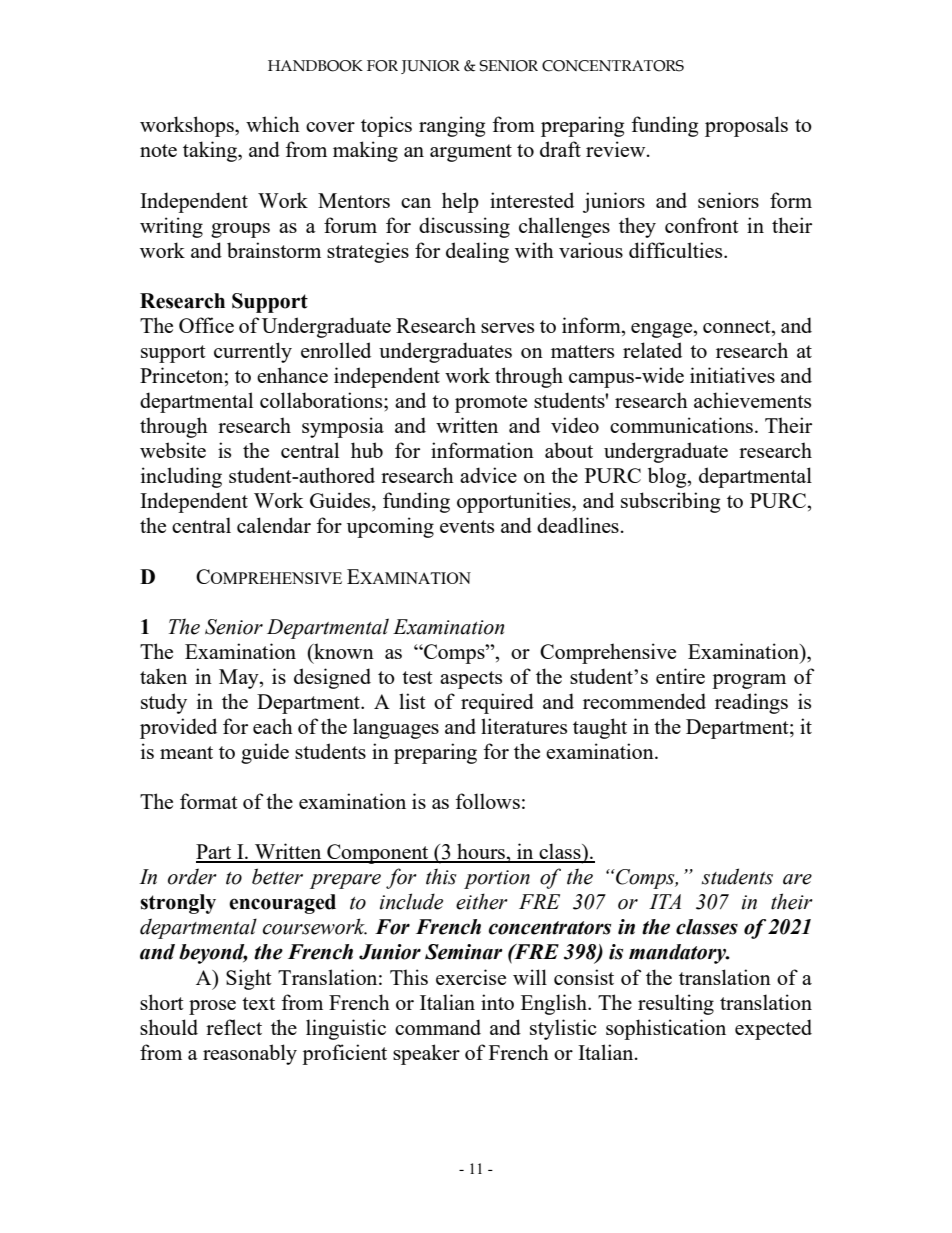  What do you see at coordinates (273, 124) in the screenshot?
I see `which` at bounding box center [273, 124].
